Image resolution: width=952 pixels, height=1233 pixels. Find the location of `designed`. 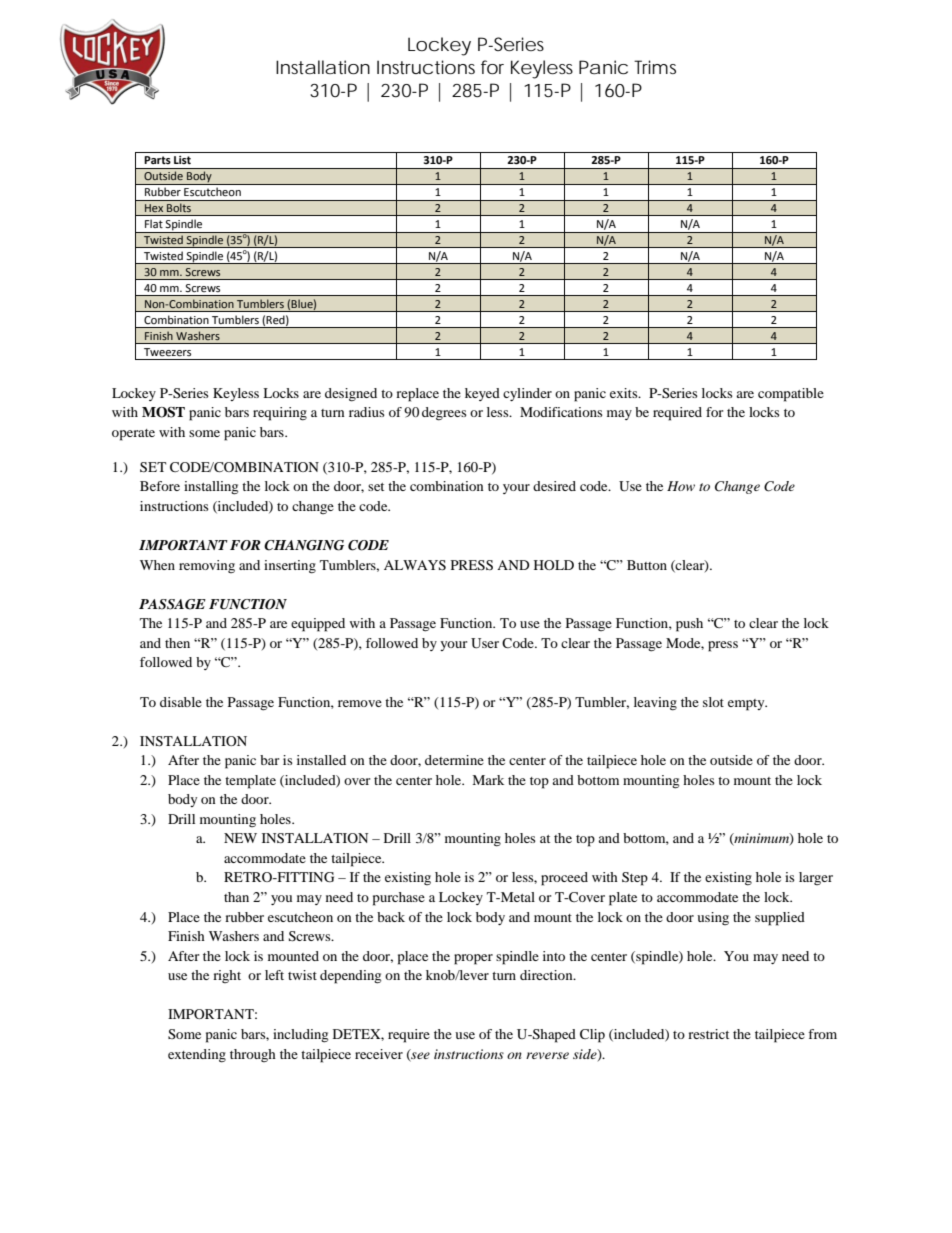

designed is located at coordinates (351, 395).
